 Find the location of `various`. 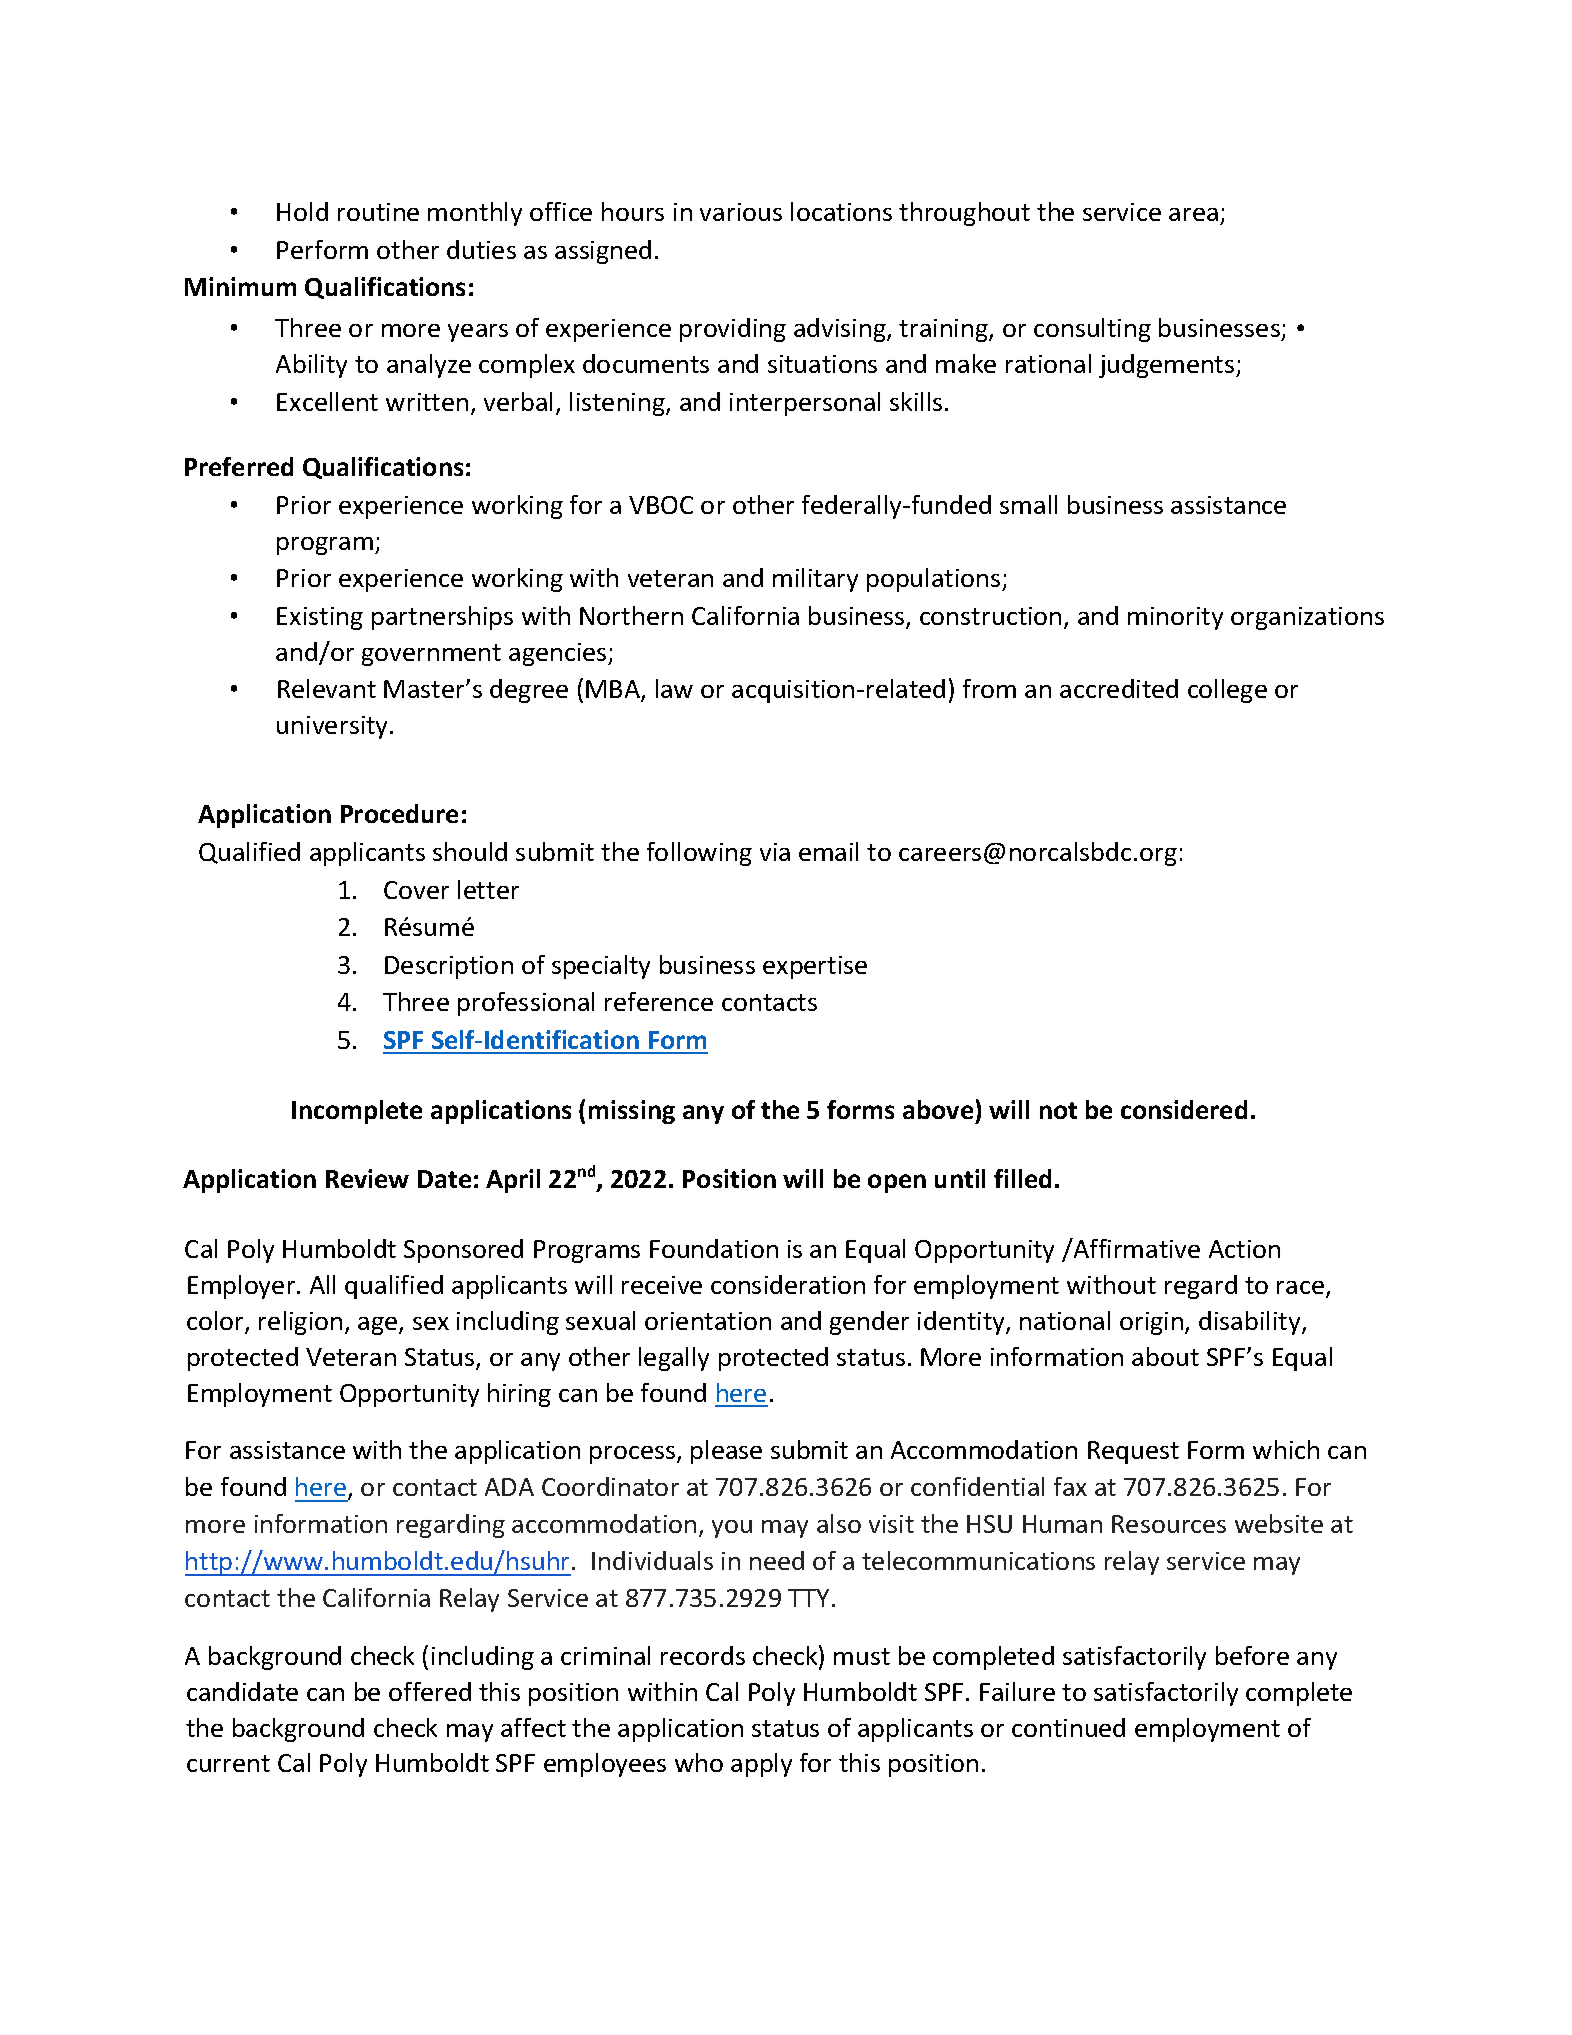

various is located at coordinates (741, 212).
